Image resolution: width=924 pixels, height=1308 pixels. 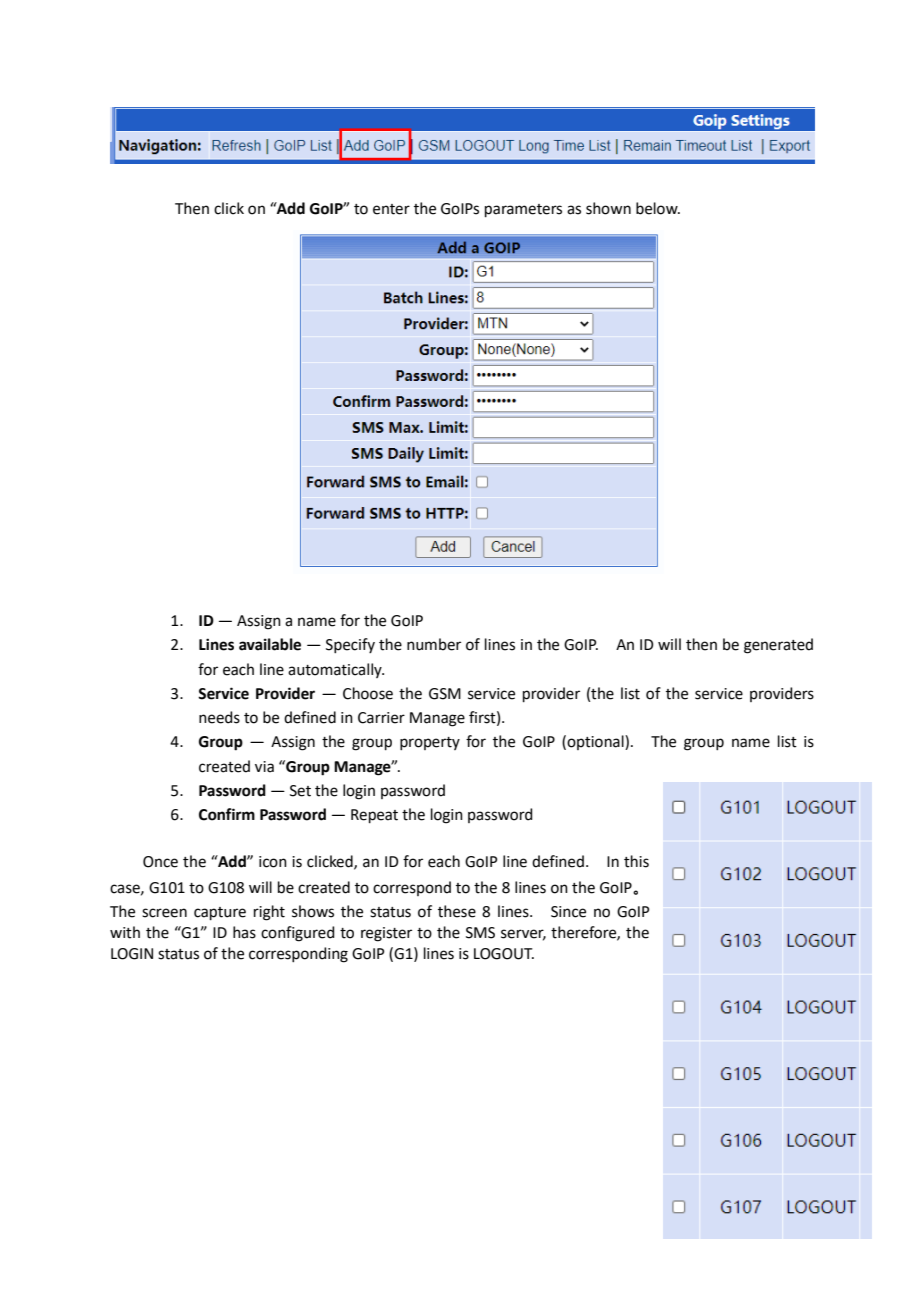 I want to click on capture, so click(x=220, y=913).
